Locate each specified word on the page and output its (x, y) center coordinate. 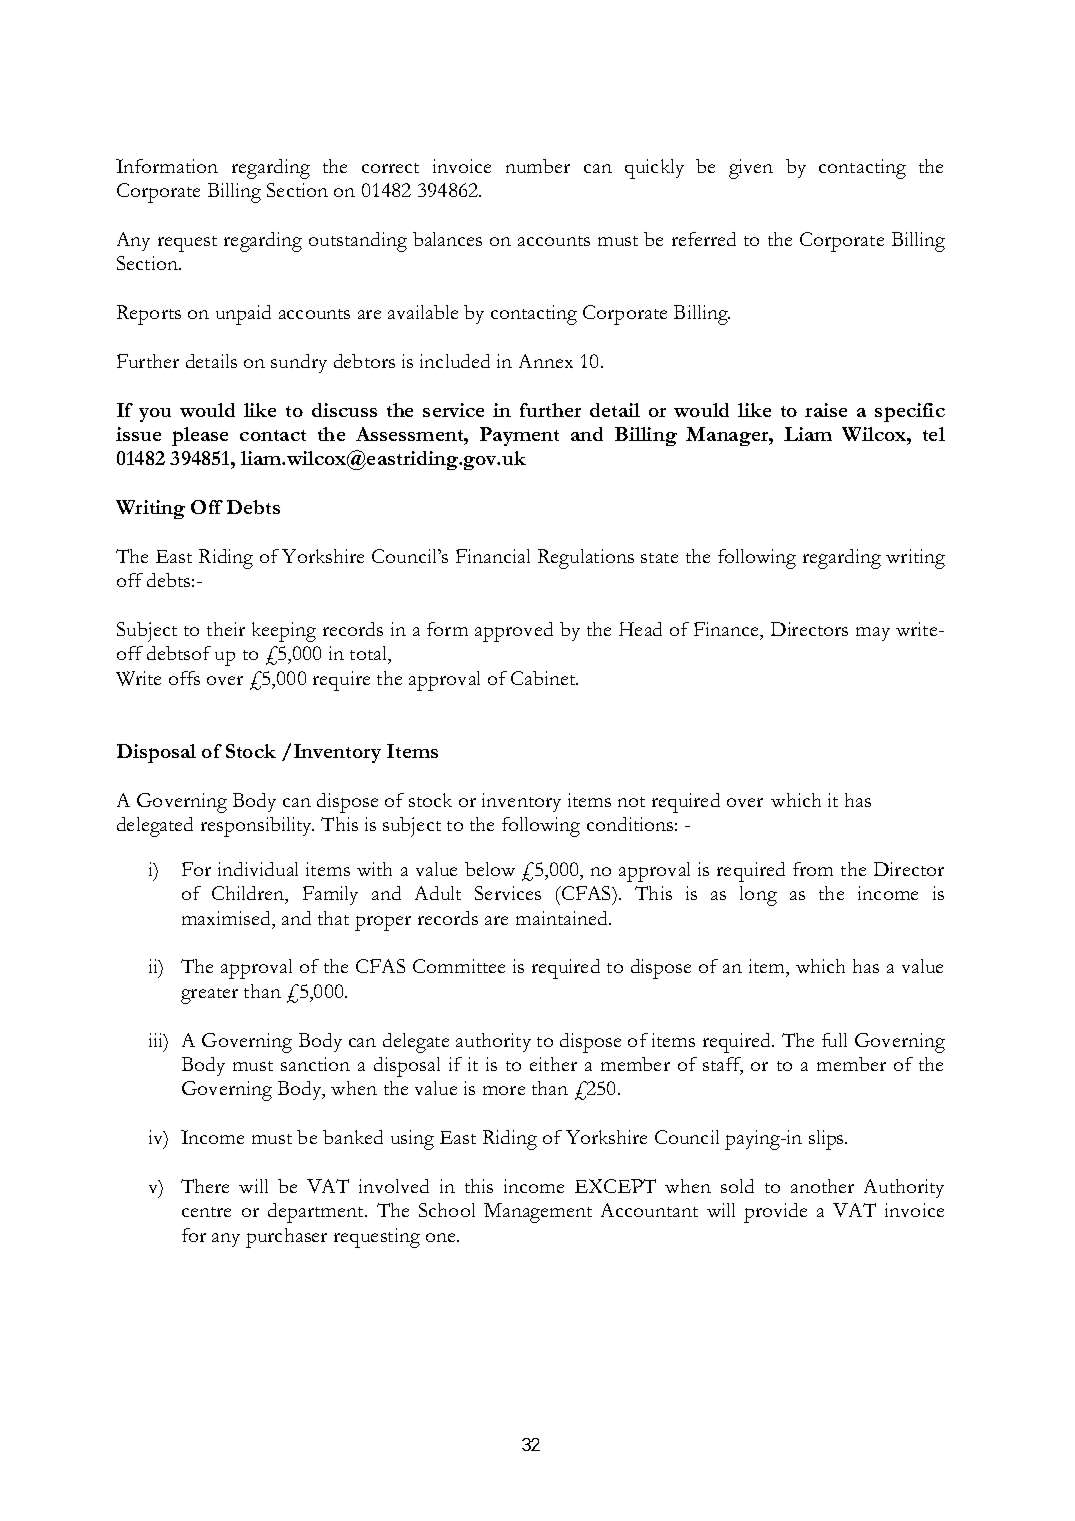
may (873, 634)
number (538, 166)
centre (206, 1212)
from (813, 869)
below (490, 869)
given (751, 169)
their (226, 629)
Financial (493, 556)
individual (258, 869)
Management (538, 1213)
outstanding (358, 242)
